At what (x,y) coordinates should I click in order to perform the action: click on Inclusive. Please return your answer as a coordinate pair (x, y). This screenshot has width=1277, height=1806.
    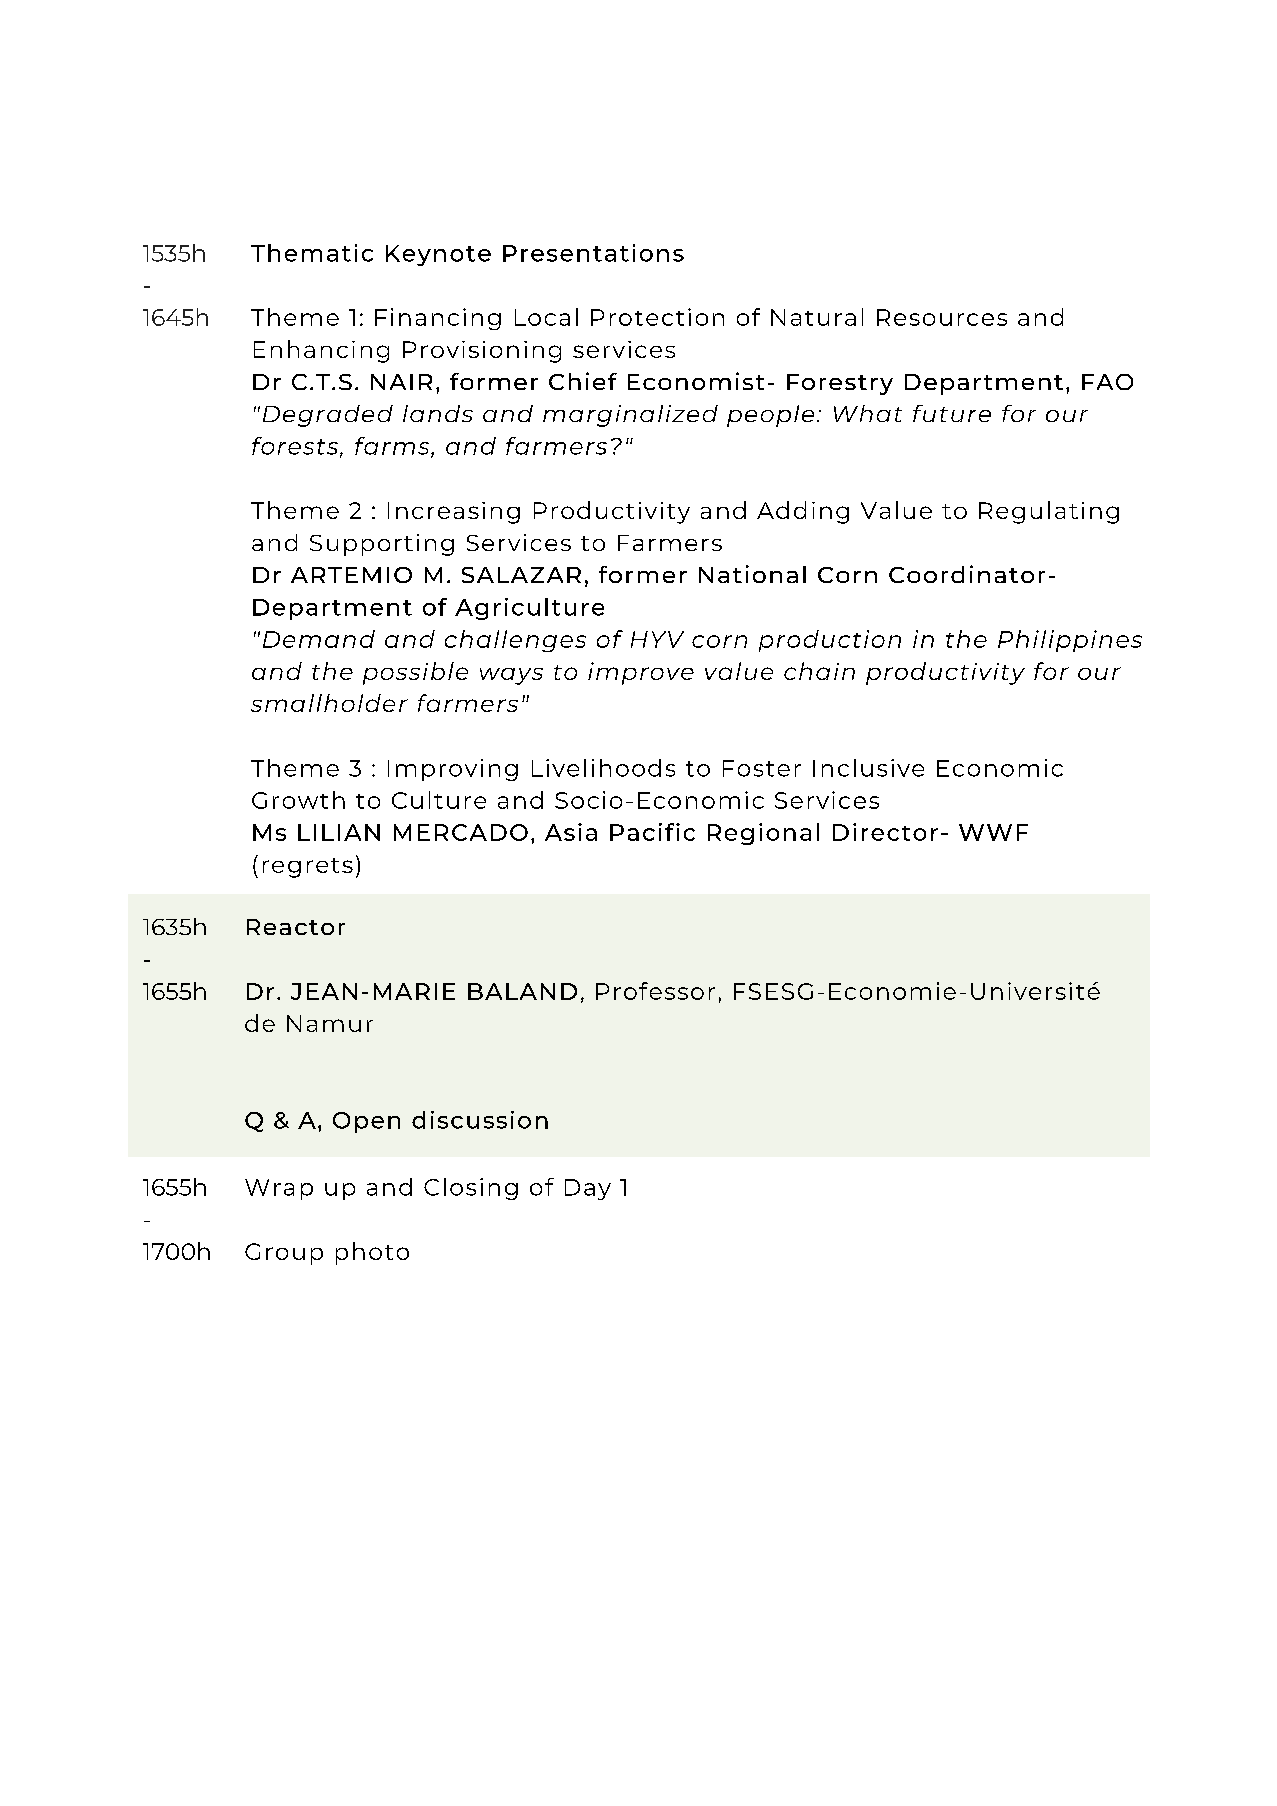
    Looking at the image, I should click on (868, 768).
